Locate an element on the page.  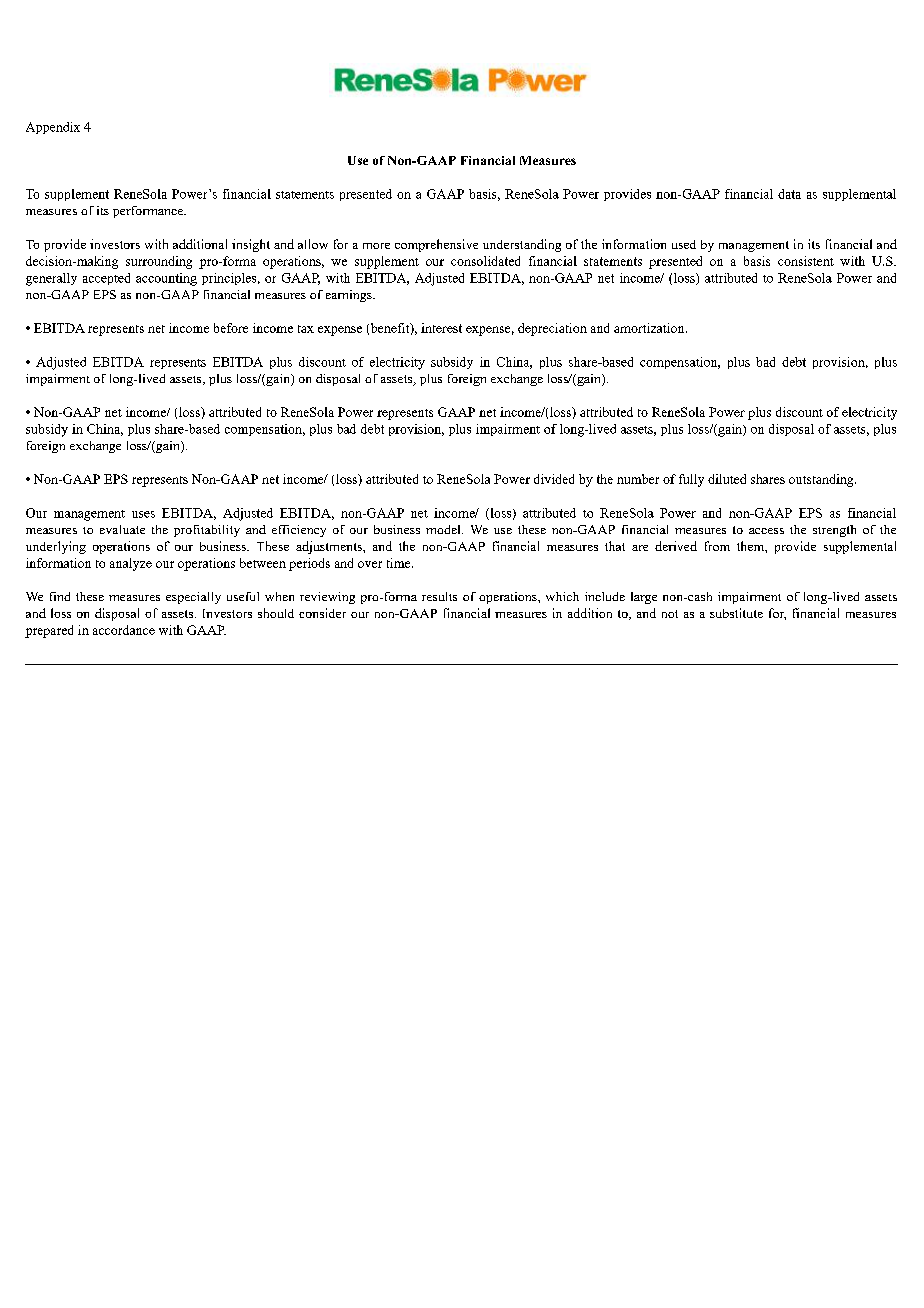
substitute is located at coordinates (736, 613).
